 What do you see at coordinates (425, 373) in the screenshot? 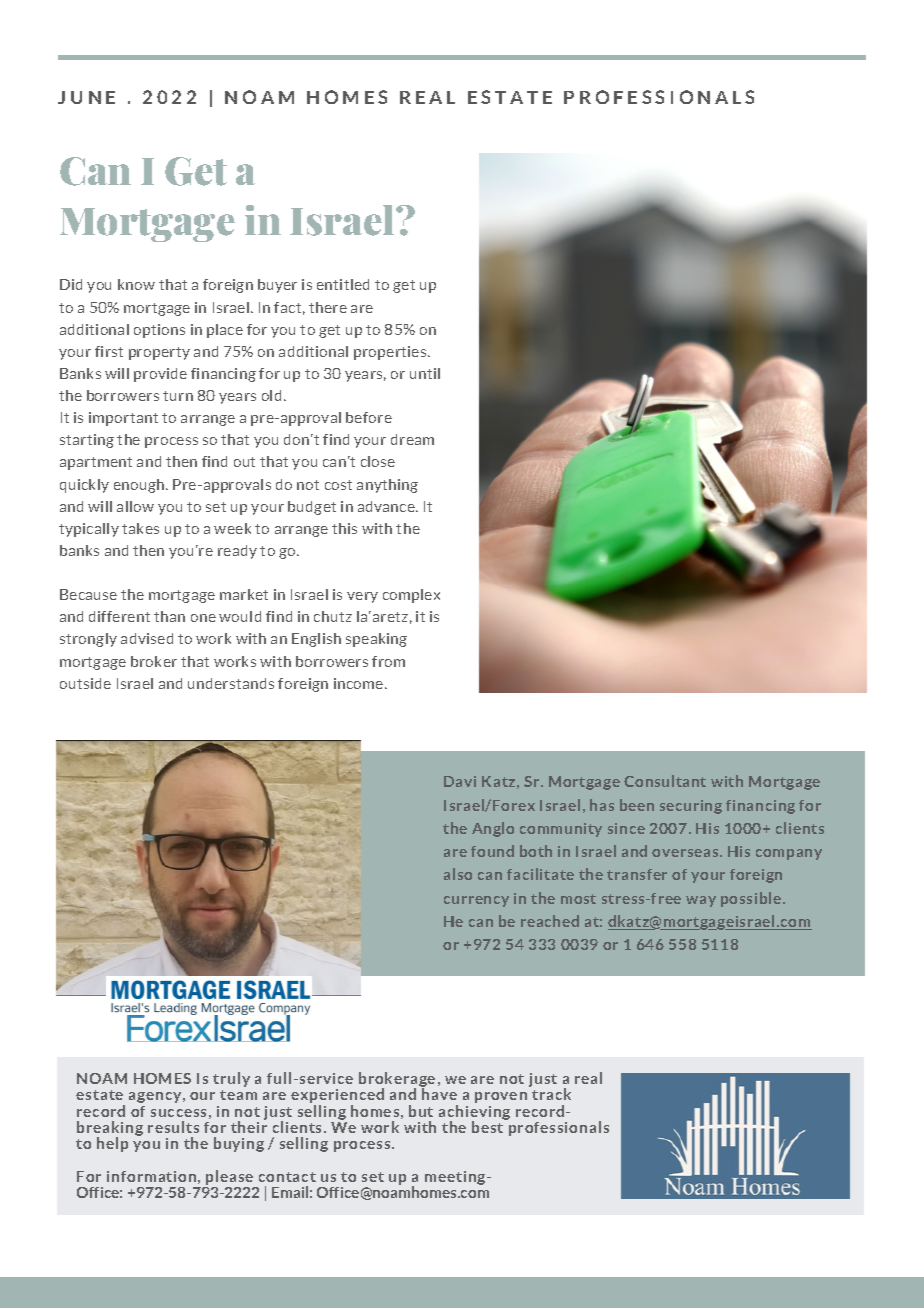
I see `until` at bounding box center [425, 373].
